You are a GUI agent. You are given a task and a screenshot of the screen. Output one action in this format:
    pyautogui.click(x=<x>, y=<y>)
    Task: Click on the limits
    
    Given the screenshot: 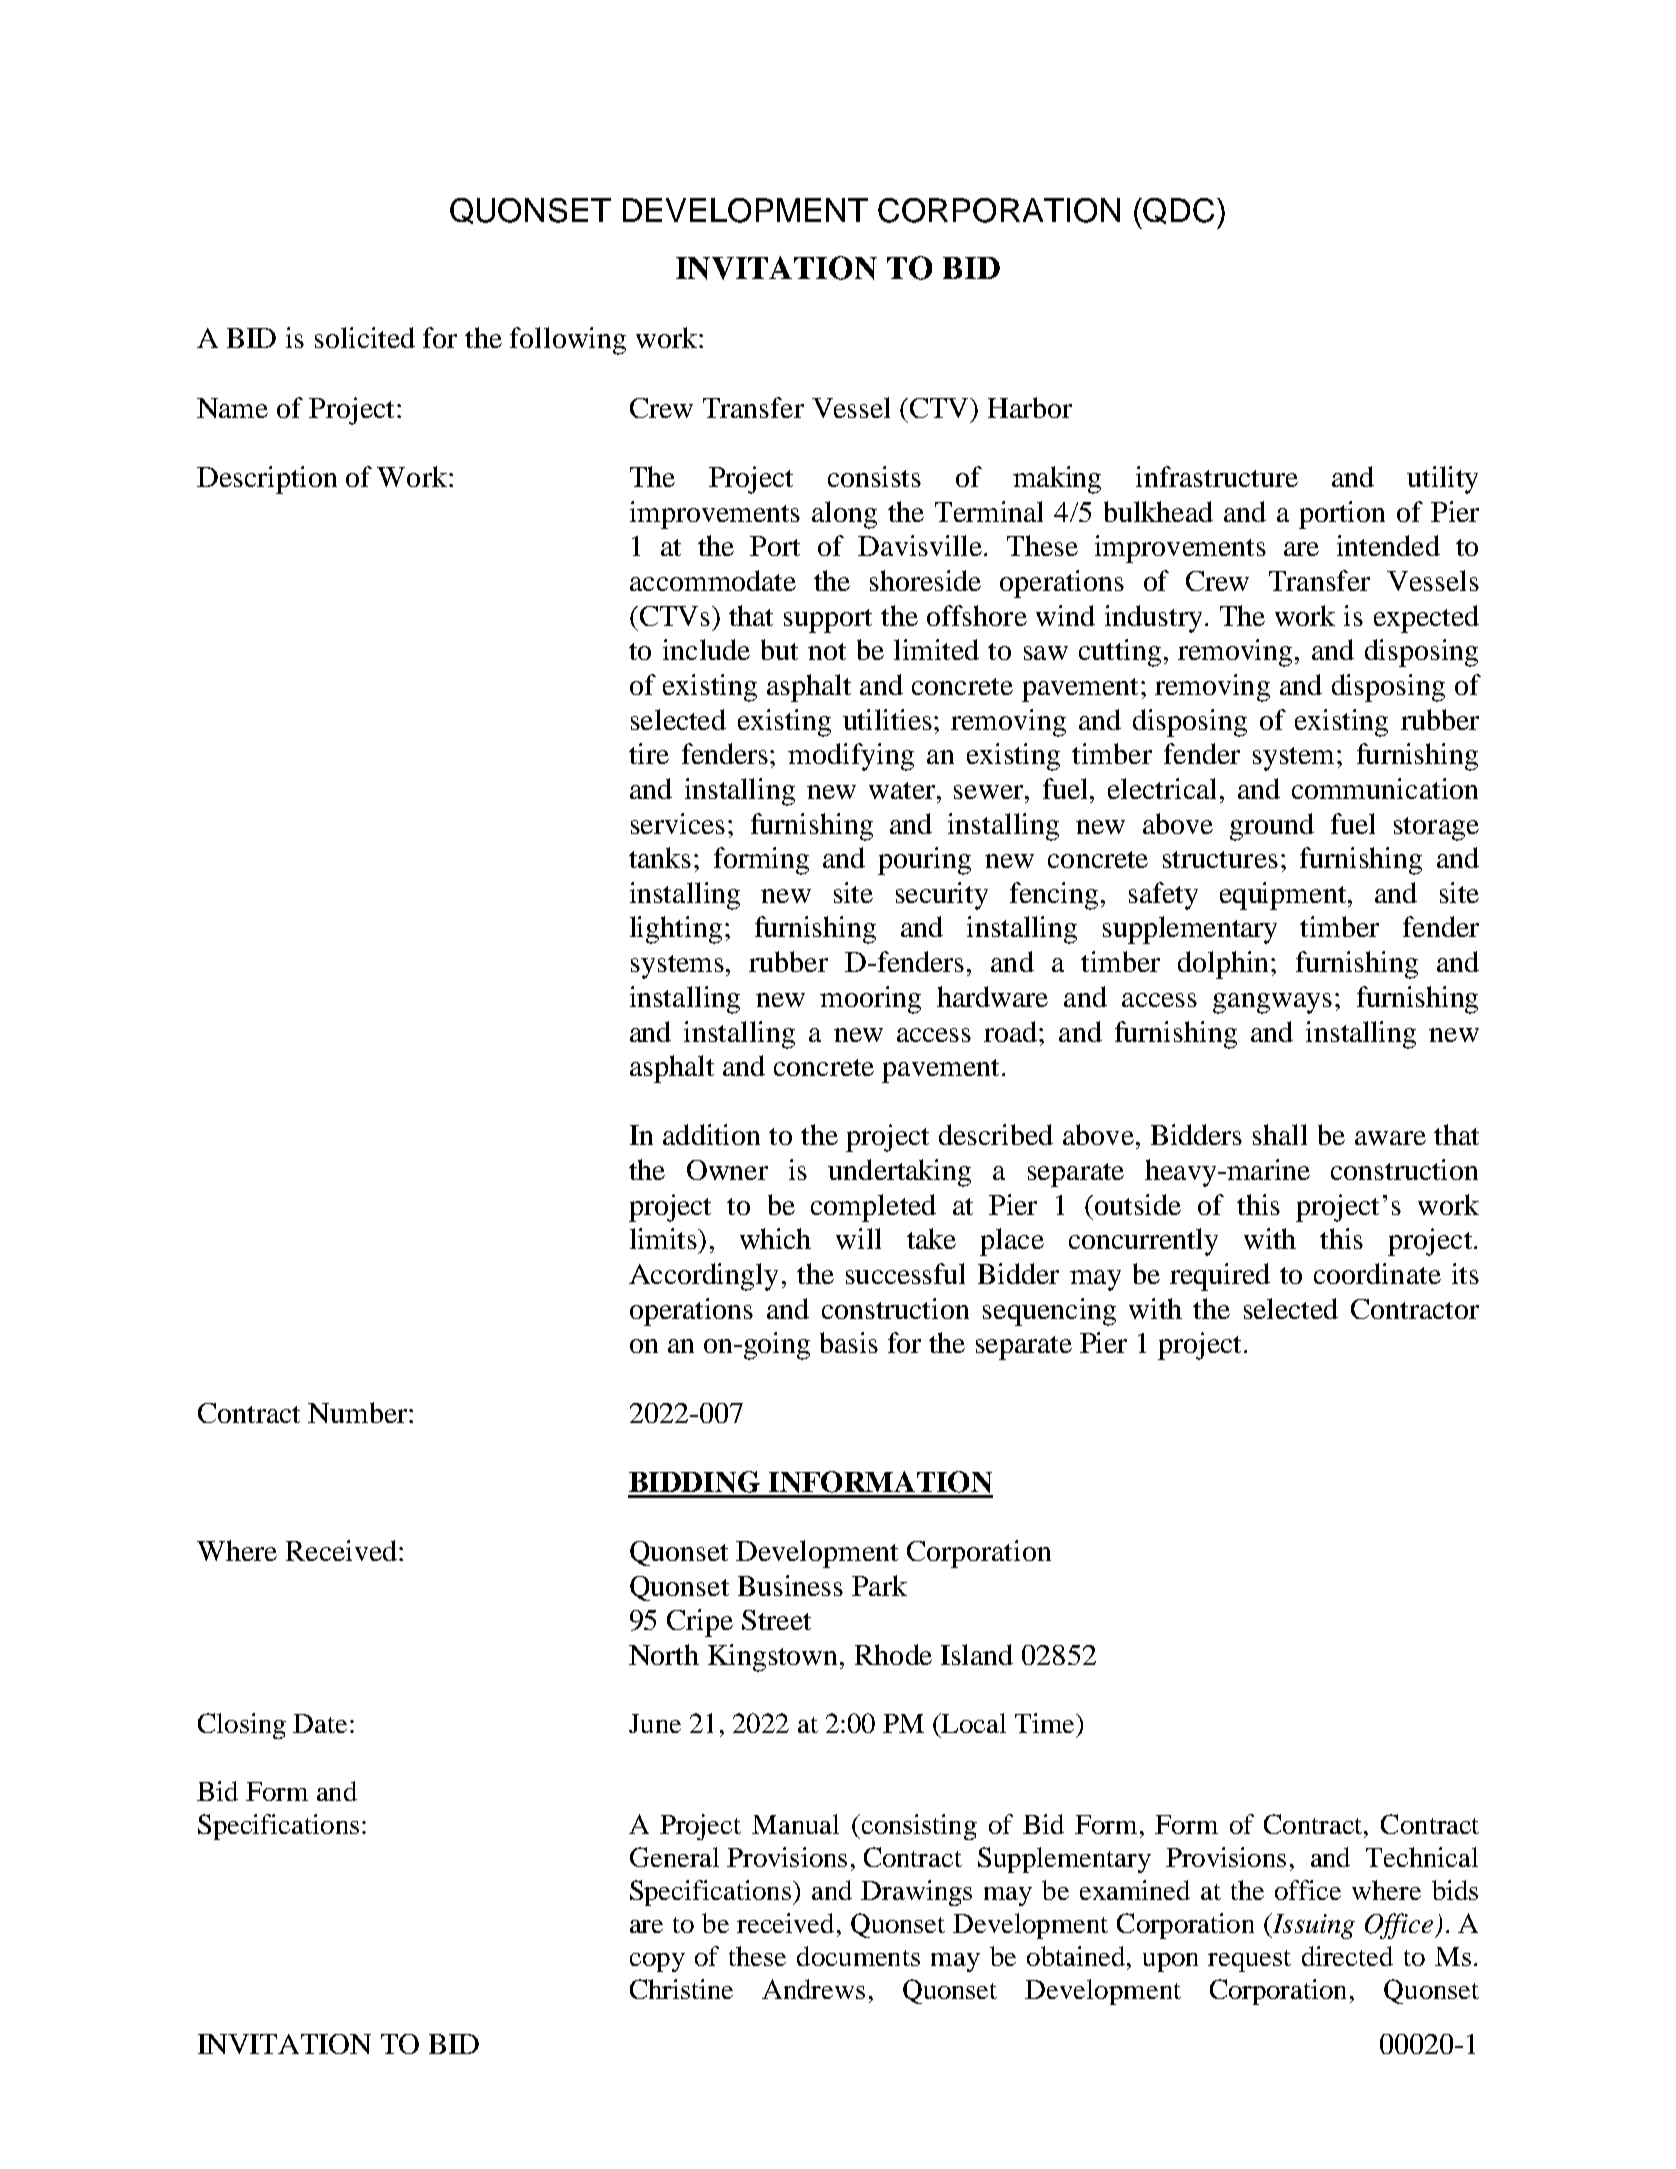 What is the action you would take?
    pyautogui.click(x=664, y=1238)
